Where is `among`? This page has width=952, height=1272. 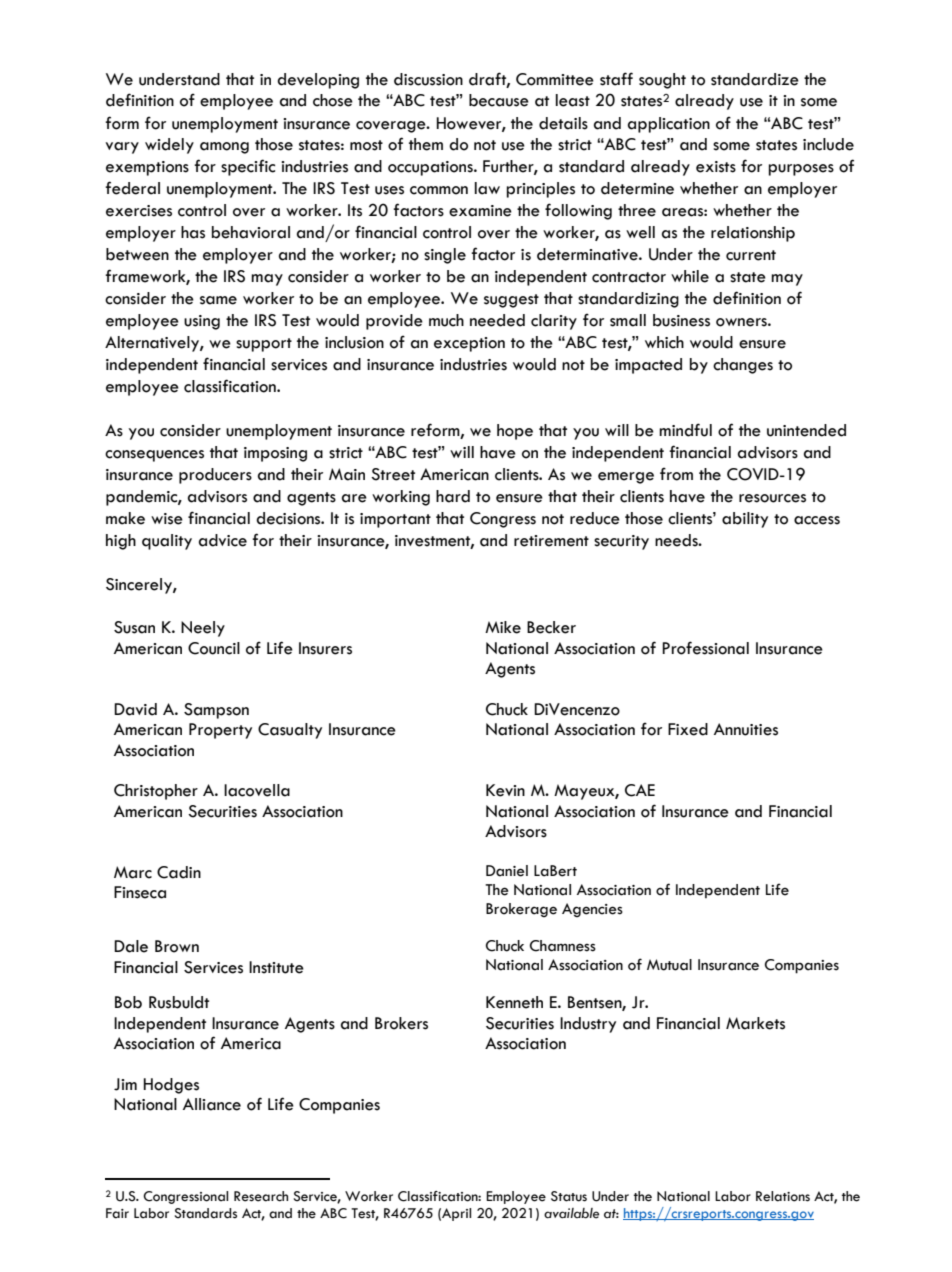 among is located at coordinates (224, 148).
